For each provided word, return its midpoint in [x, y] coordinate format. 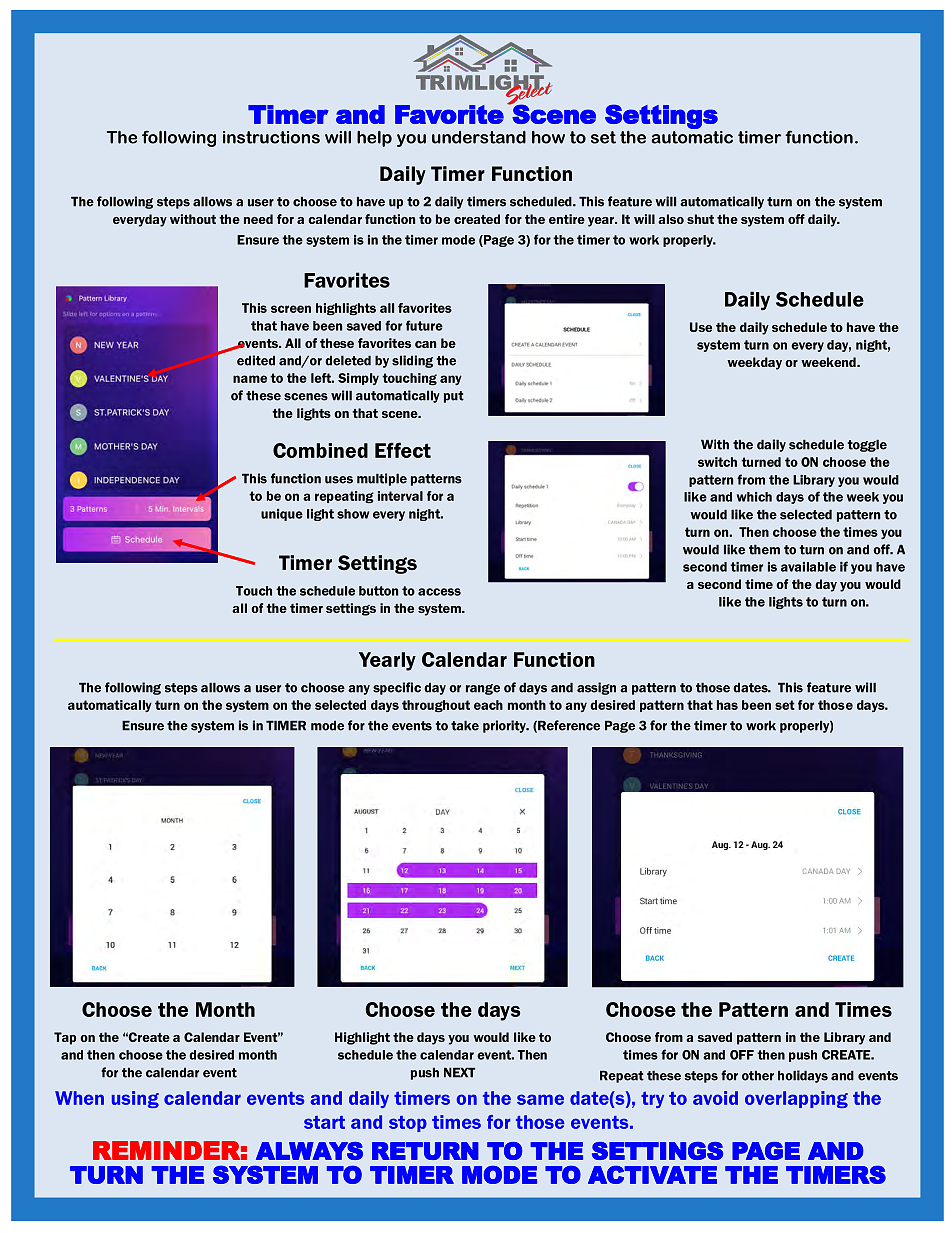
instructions [271, 137]
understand [479, 137]
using [135, 1099]
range [483, 689]
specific [397, 688]
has [727, 705]
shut [700, 219]
